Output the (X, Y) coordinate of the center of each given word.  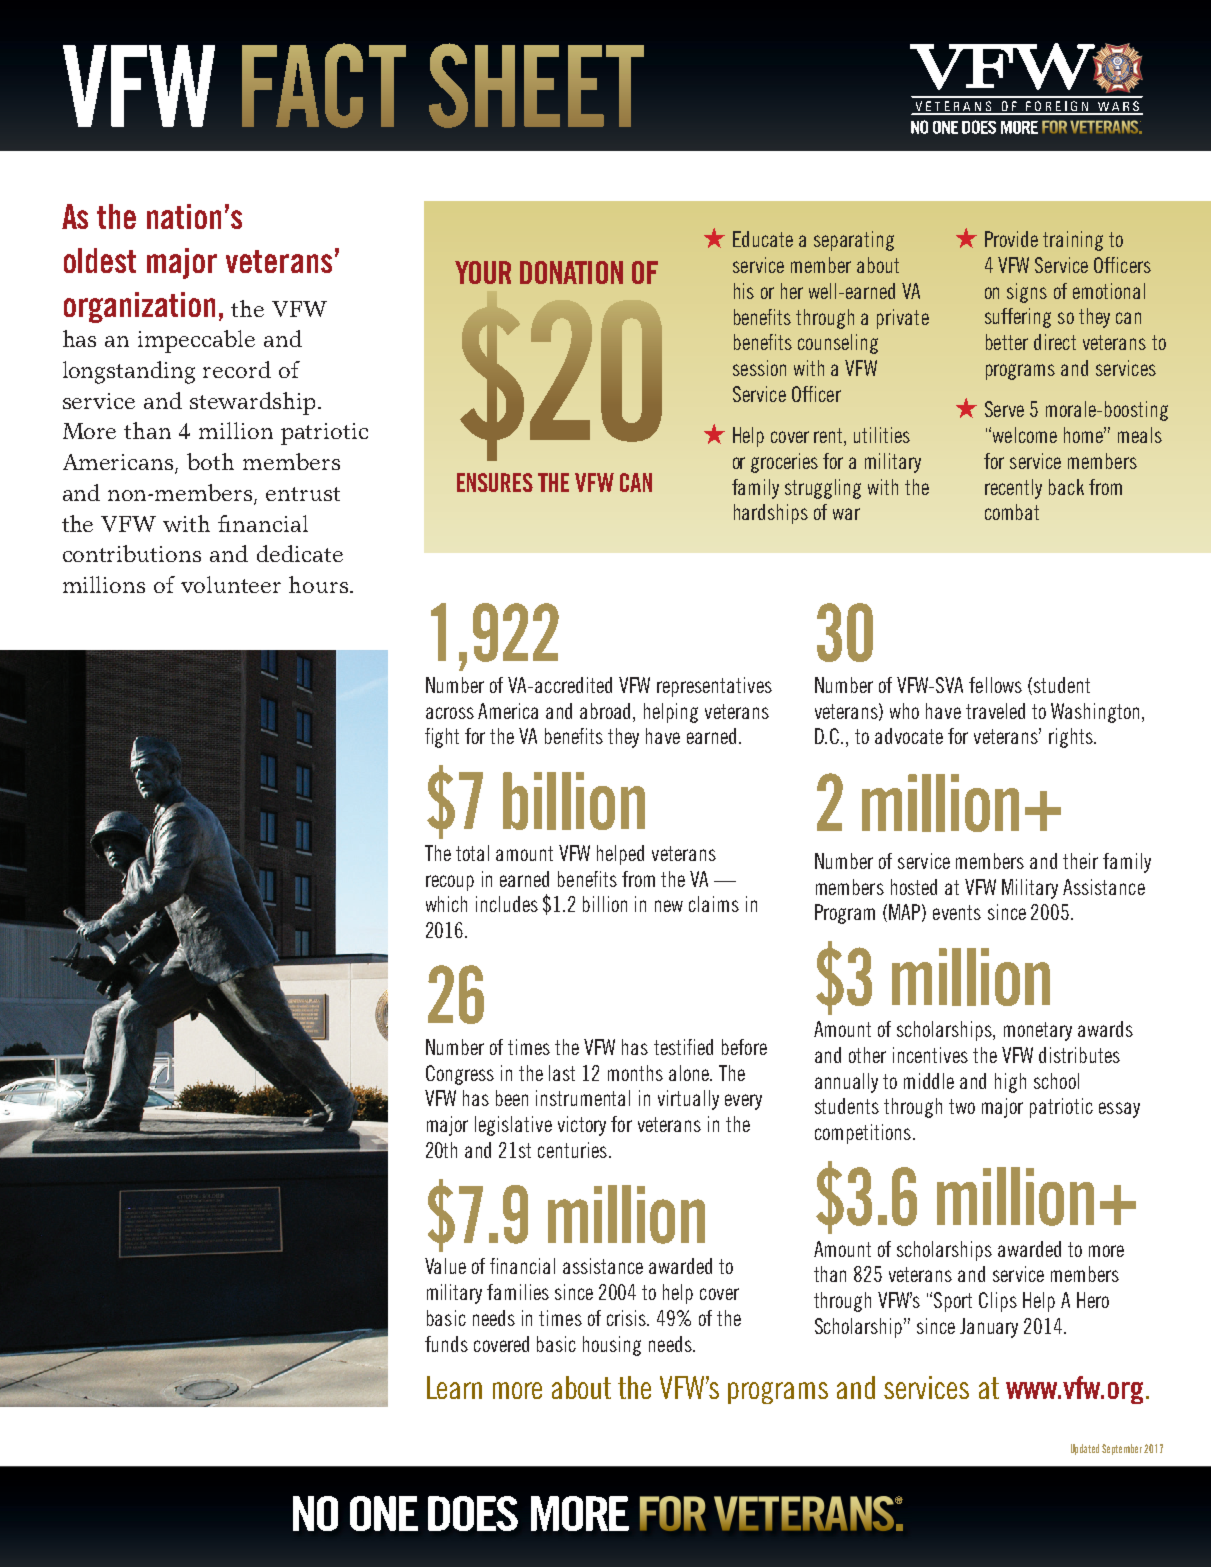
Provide (1011, 239)
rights (1072, 738)
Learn (454, 1387)
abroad (607, 711)
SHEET (536, 85)
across (450, 713)
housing (612, 1346)
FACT (324, 85)
